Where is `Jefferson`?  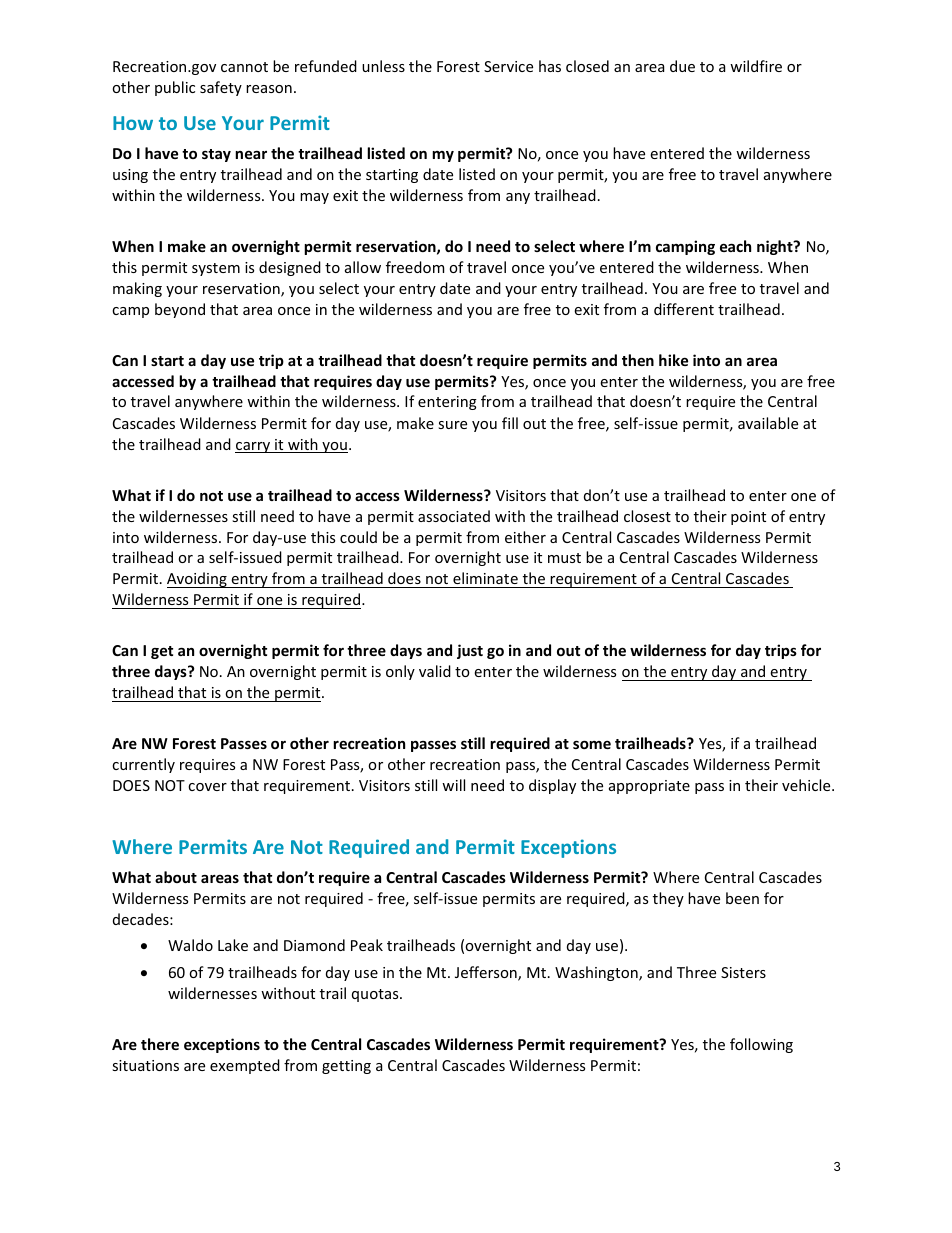
Jefferson is located at coordinates (487, 973).
